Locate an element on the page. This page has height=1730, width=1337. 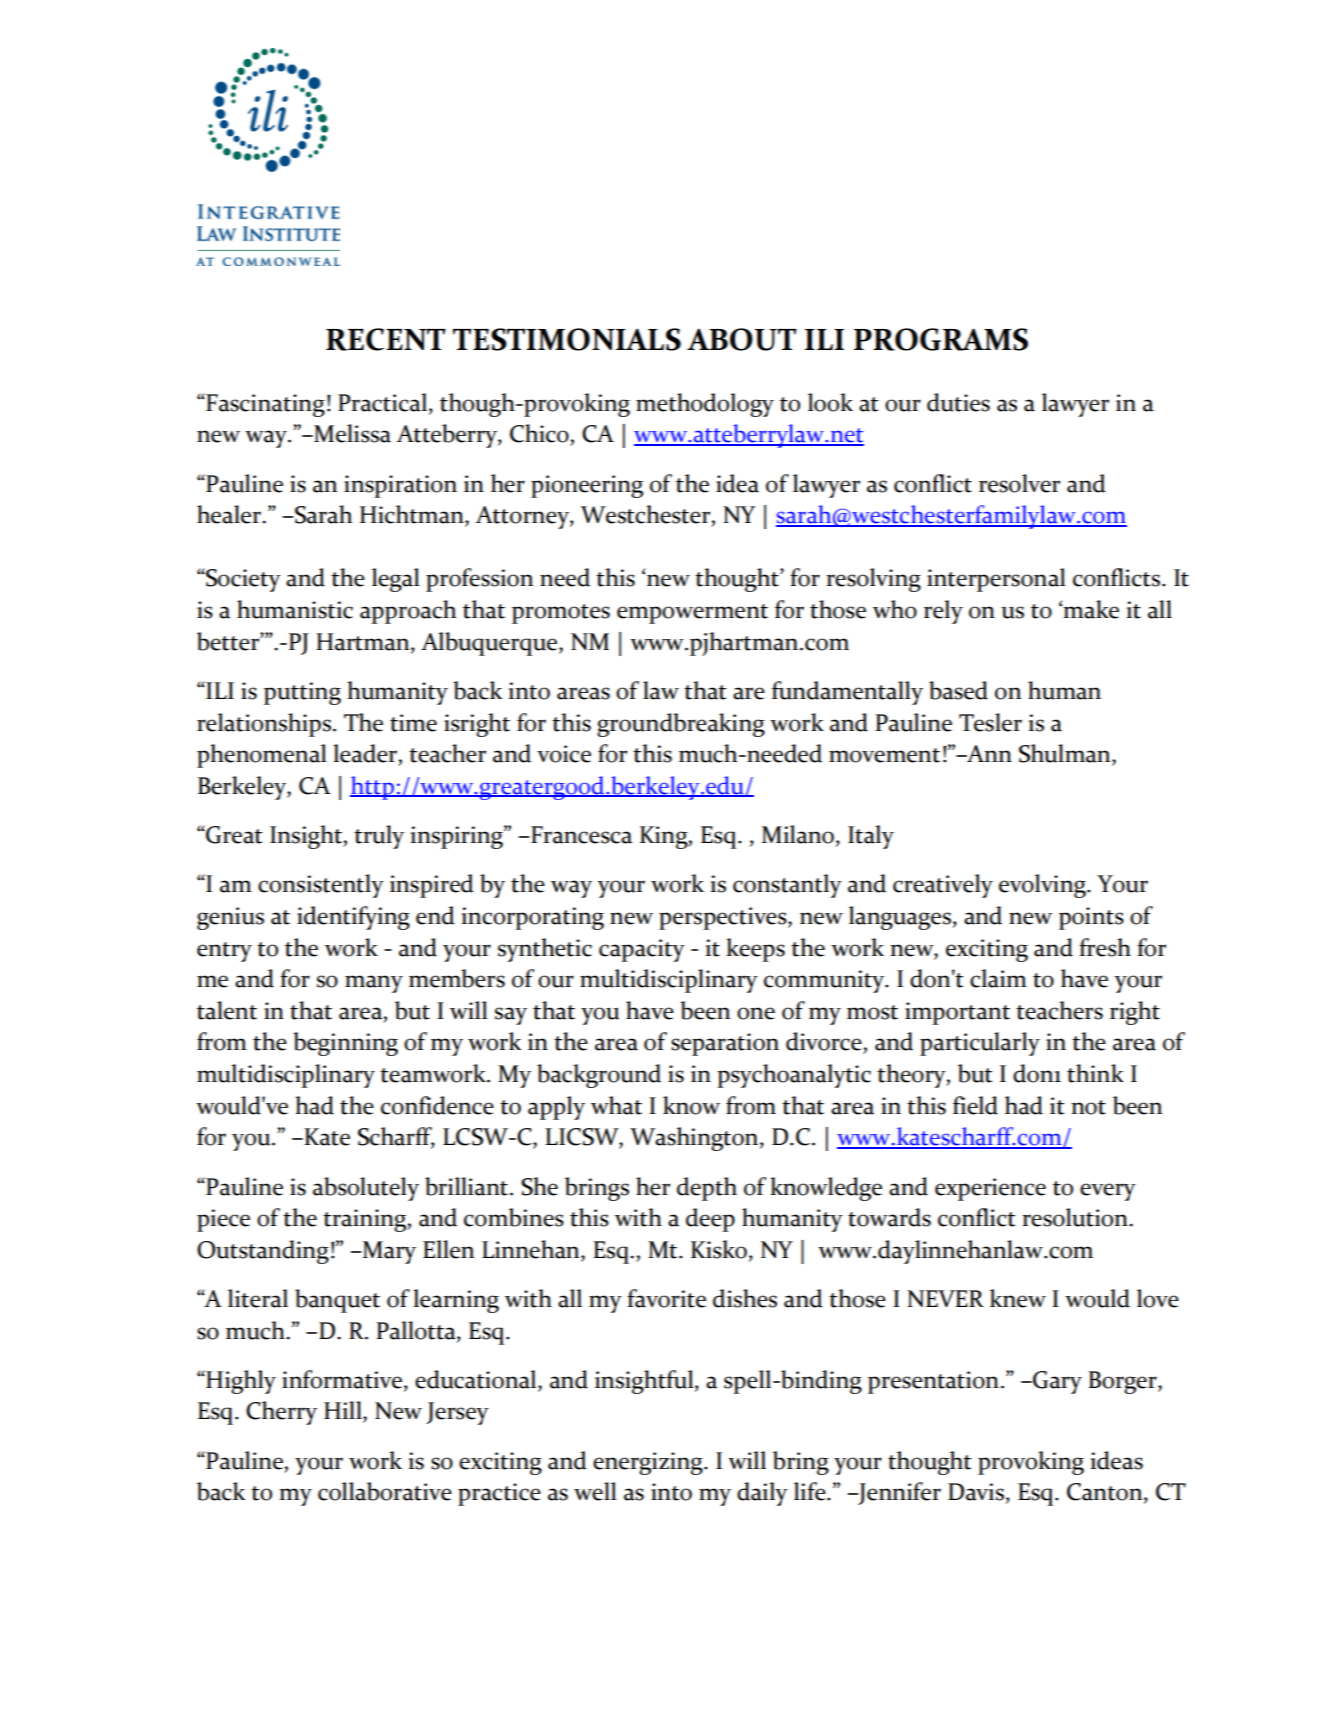
duties is located at coordinates (958, 402).
